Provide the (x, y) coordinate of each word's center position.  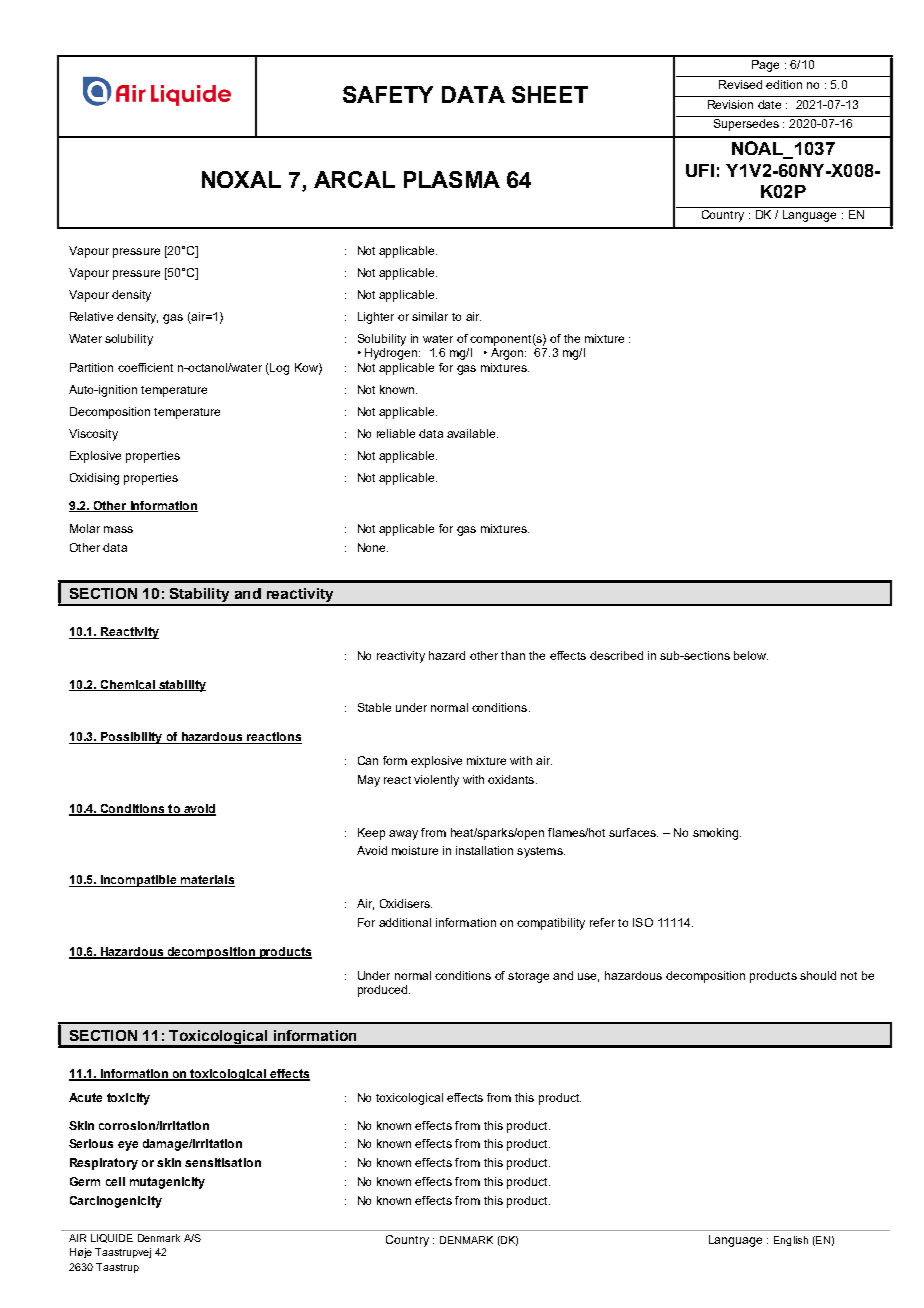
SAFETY (388, 94)
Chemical (127, 685)
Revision (730, 104)
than (513, 655)
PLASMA (452, 179)
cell (115, 1181)
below (751, 655)
